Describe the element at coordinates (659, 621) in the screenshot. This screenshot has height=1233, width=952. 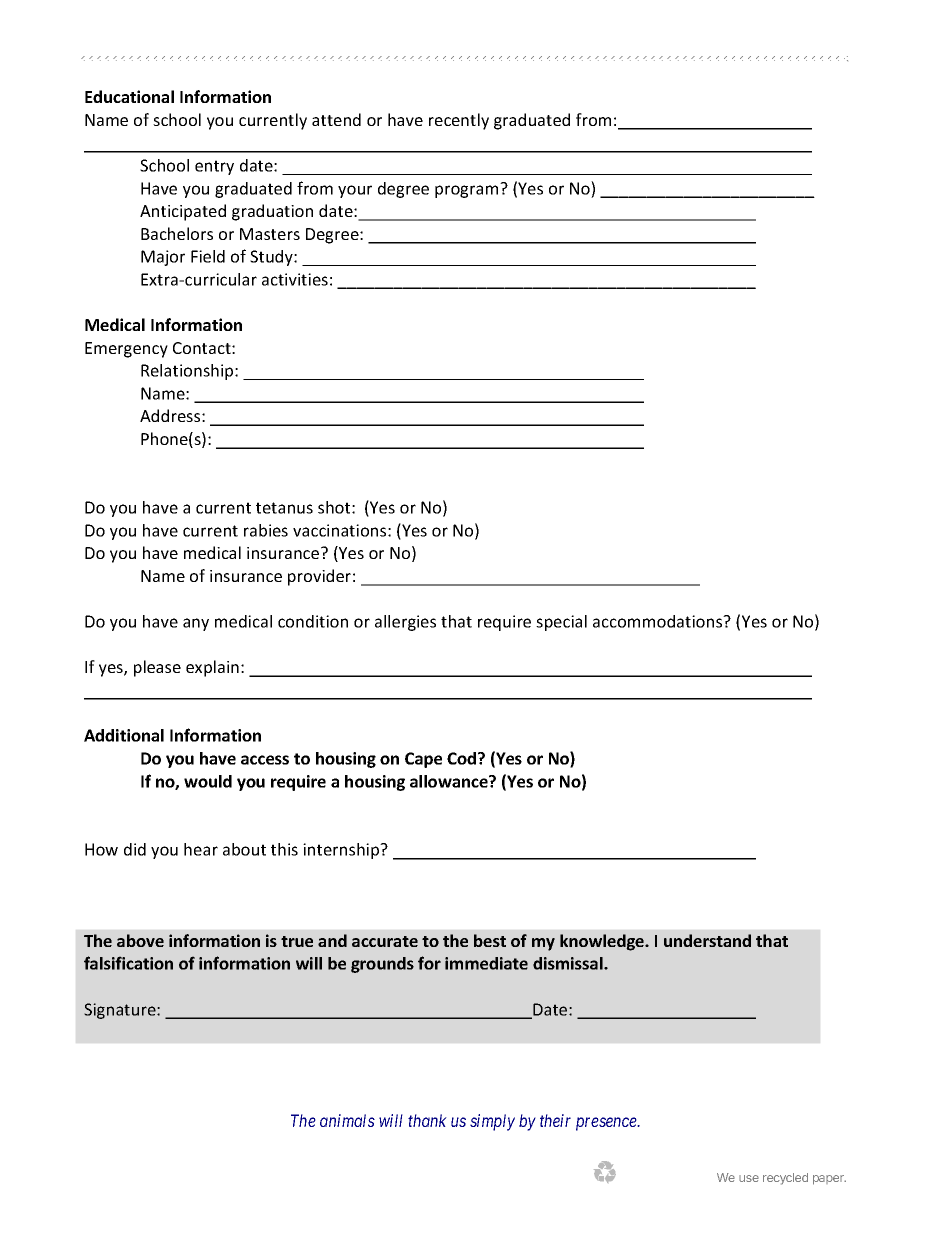
I see `accommodations` at that location.
